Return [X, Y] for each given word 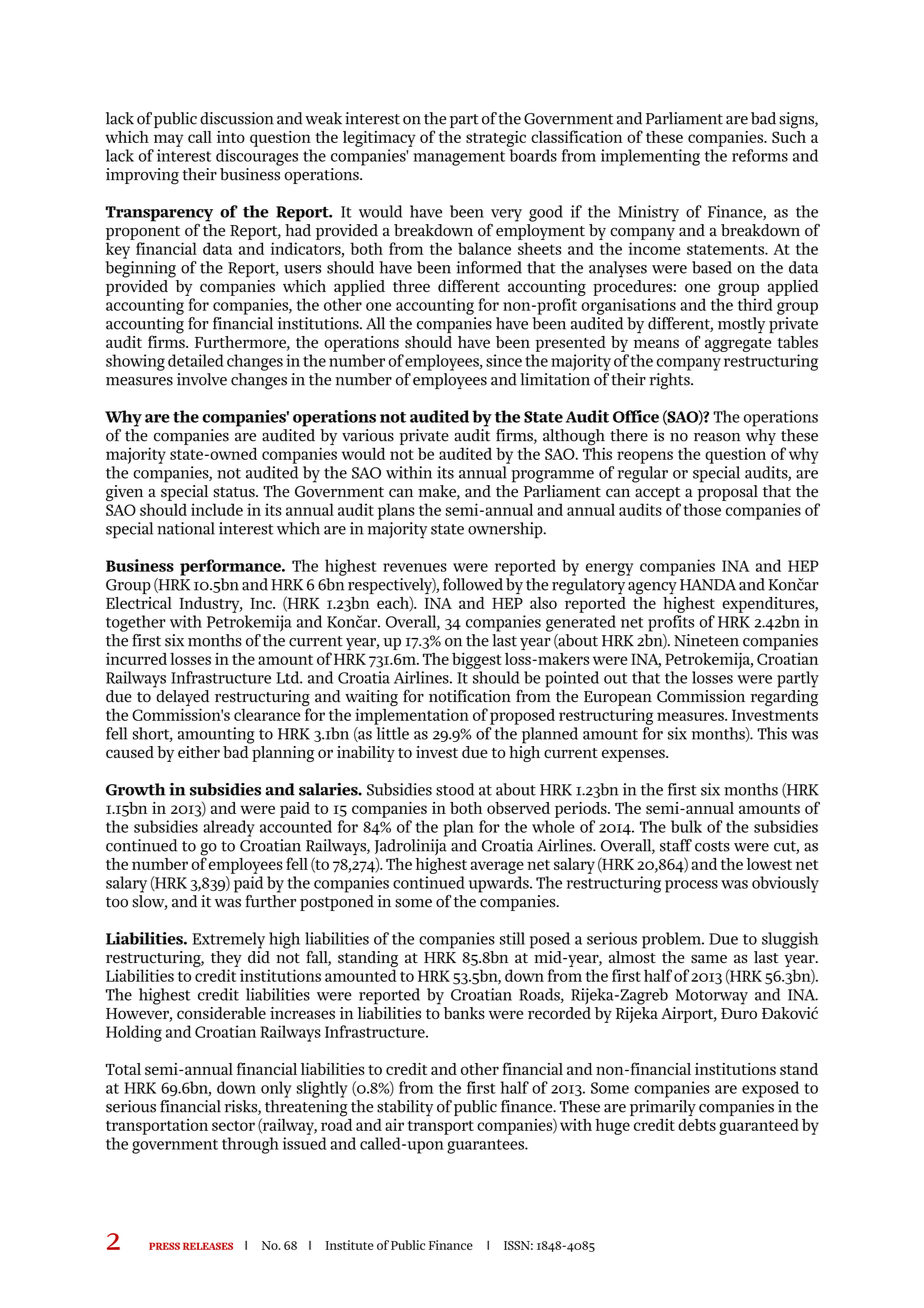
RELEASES [208, 1246]
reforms [760, 155]
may [168, 140]
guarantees [486, 1146]
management [459, 158]
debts [697, 1125]
